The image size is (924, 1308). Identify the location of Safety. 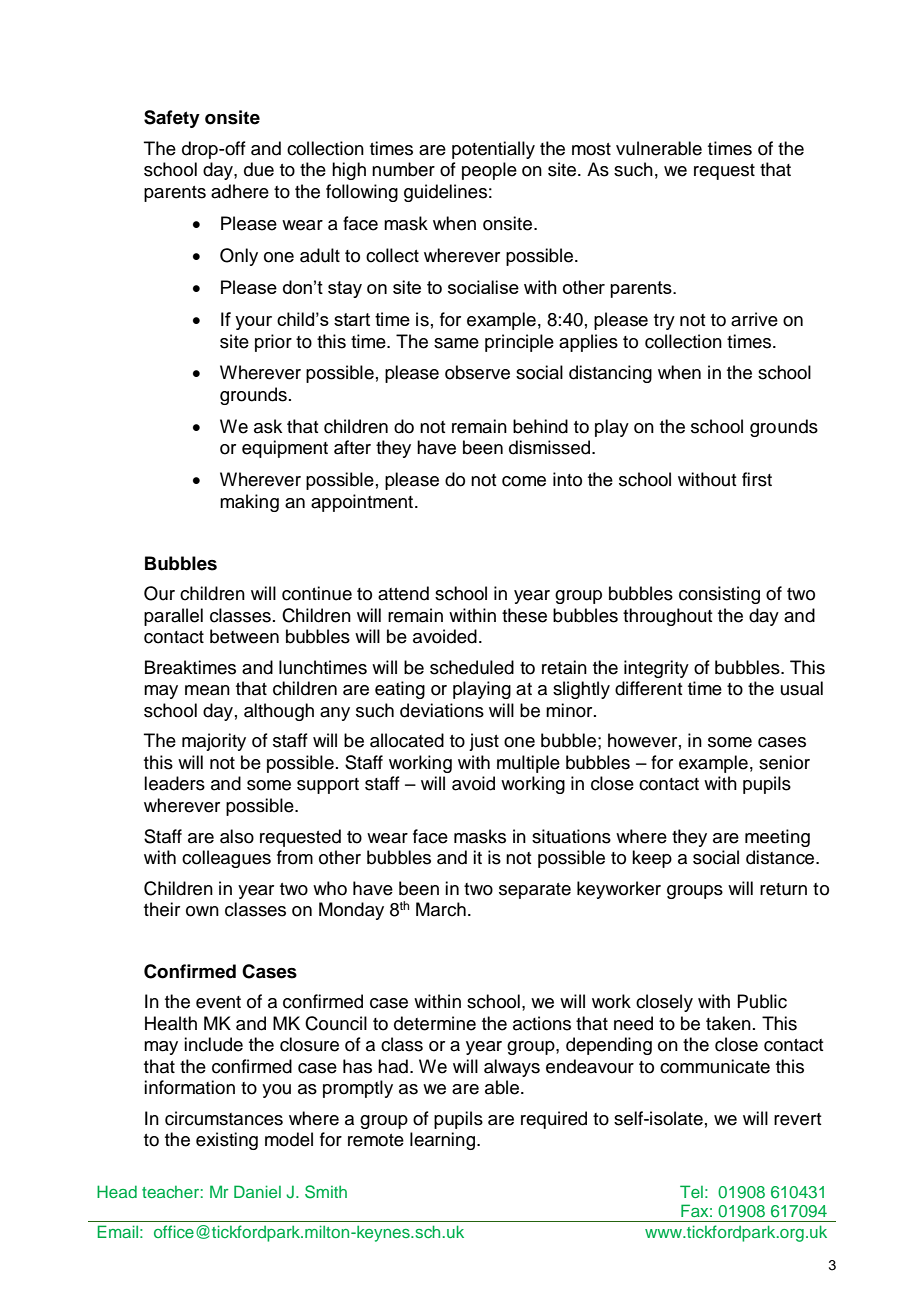
(172, 119).
